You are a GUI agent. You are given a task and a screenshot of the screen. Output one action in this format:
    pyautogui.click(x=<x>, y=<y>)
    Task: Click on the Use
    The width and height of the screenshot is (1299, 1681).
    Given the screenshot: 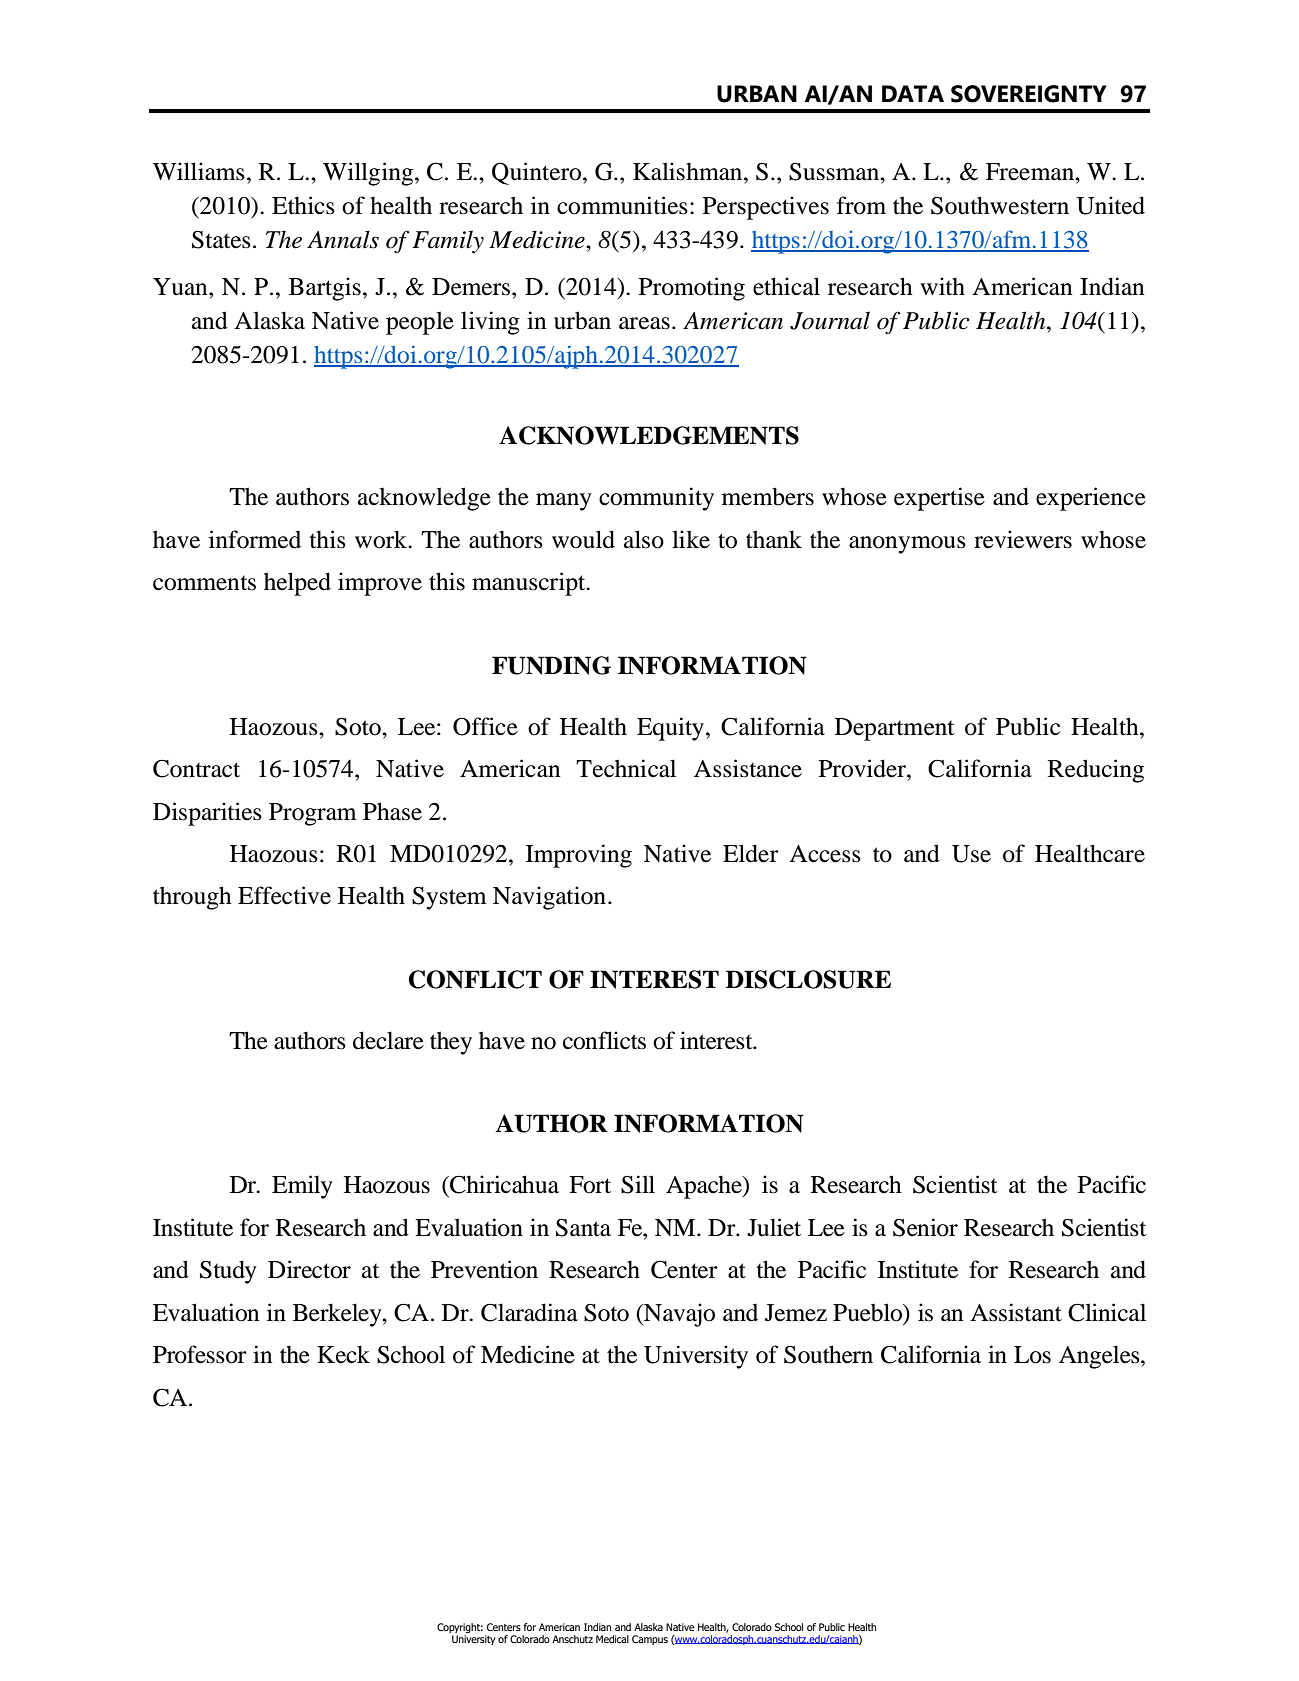 What is the action you would take?
    pyautogui.click(x=971, y=854)
